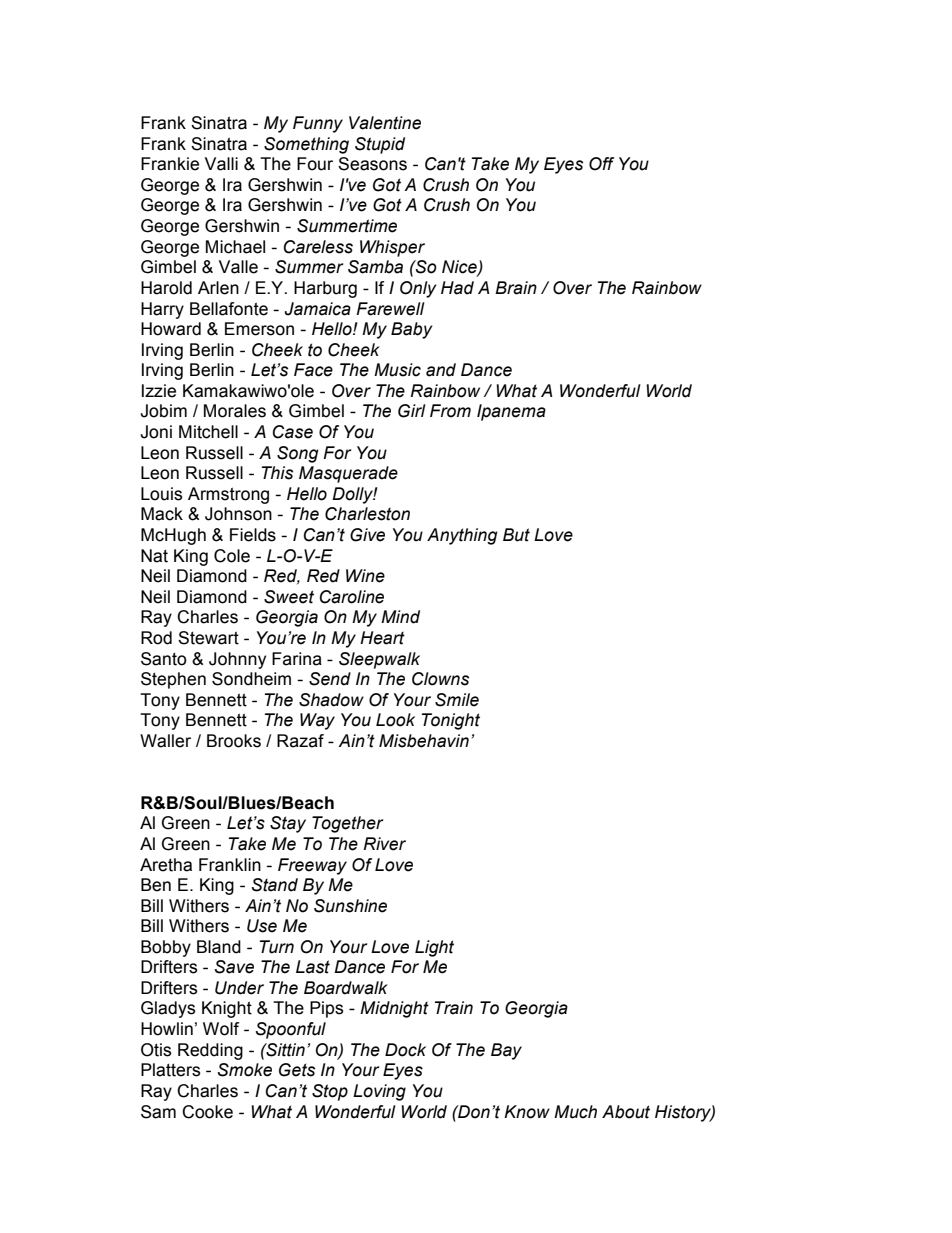 The image size is (952, 1233). I want to click on Off, so click(601, 164).
